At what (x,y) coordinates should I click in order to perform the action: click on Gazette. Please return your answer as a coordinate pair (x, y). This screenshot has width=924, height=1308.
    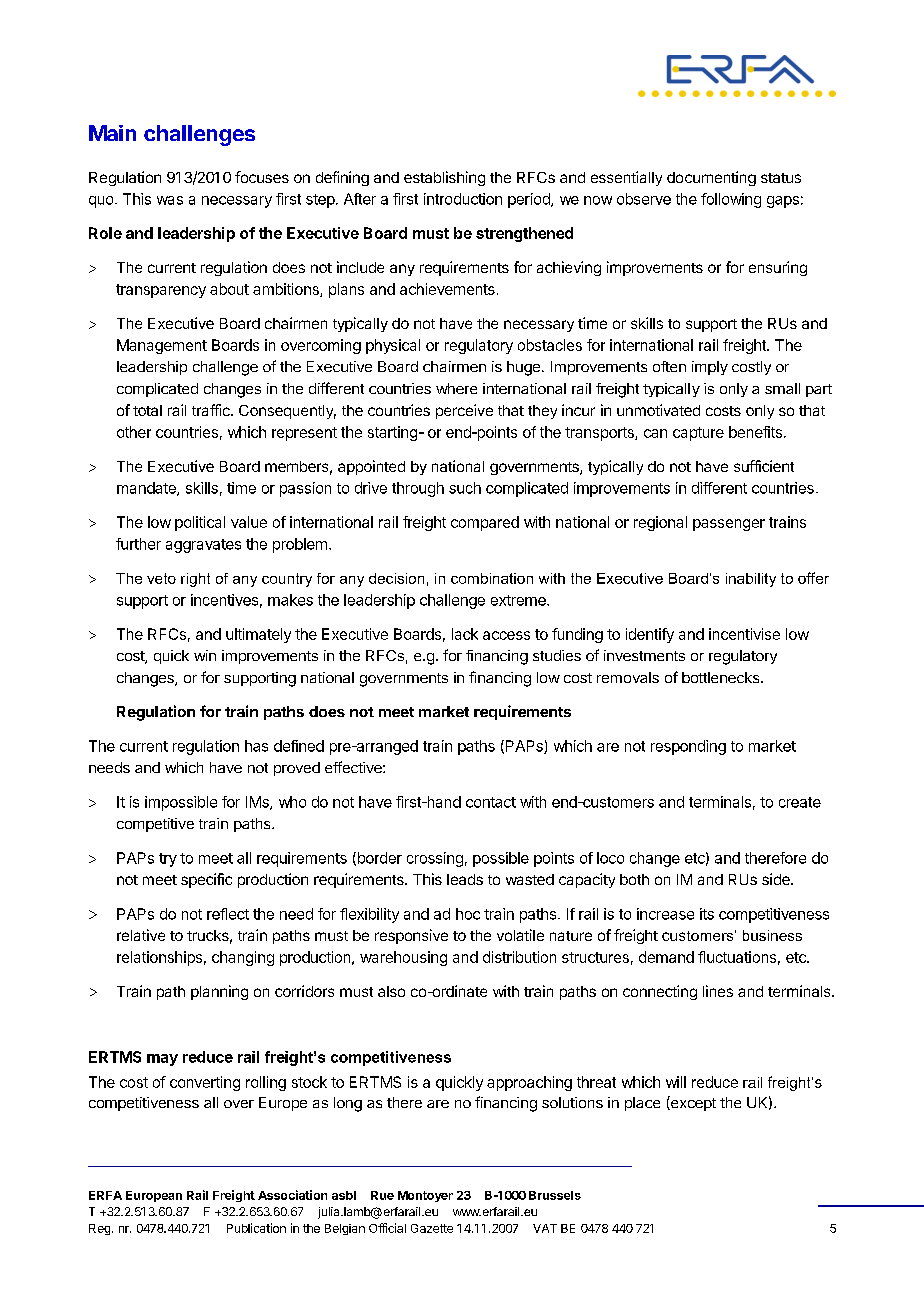
    Looking at the image, I should click on (432, 1228).
